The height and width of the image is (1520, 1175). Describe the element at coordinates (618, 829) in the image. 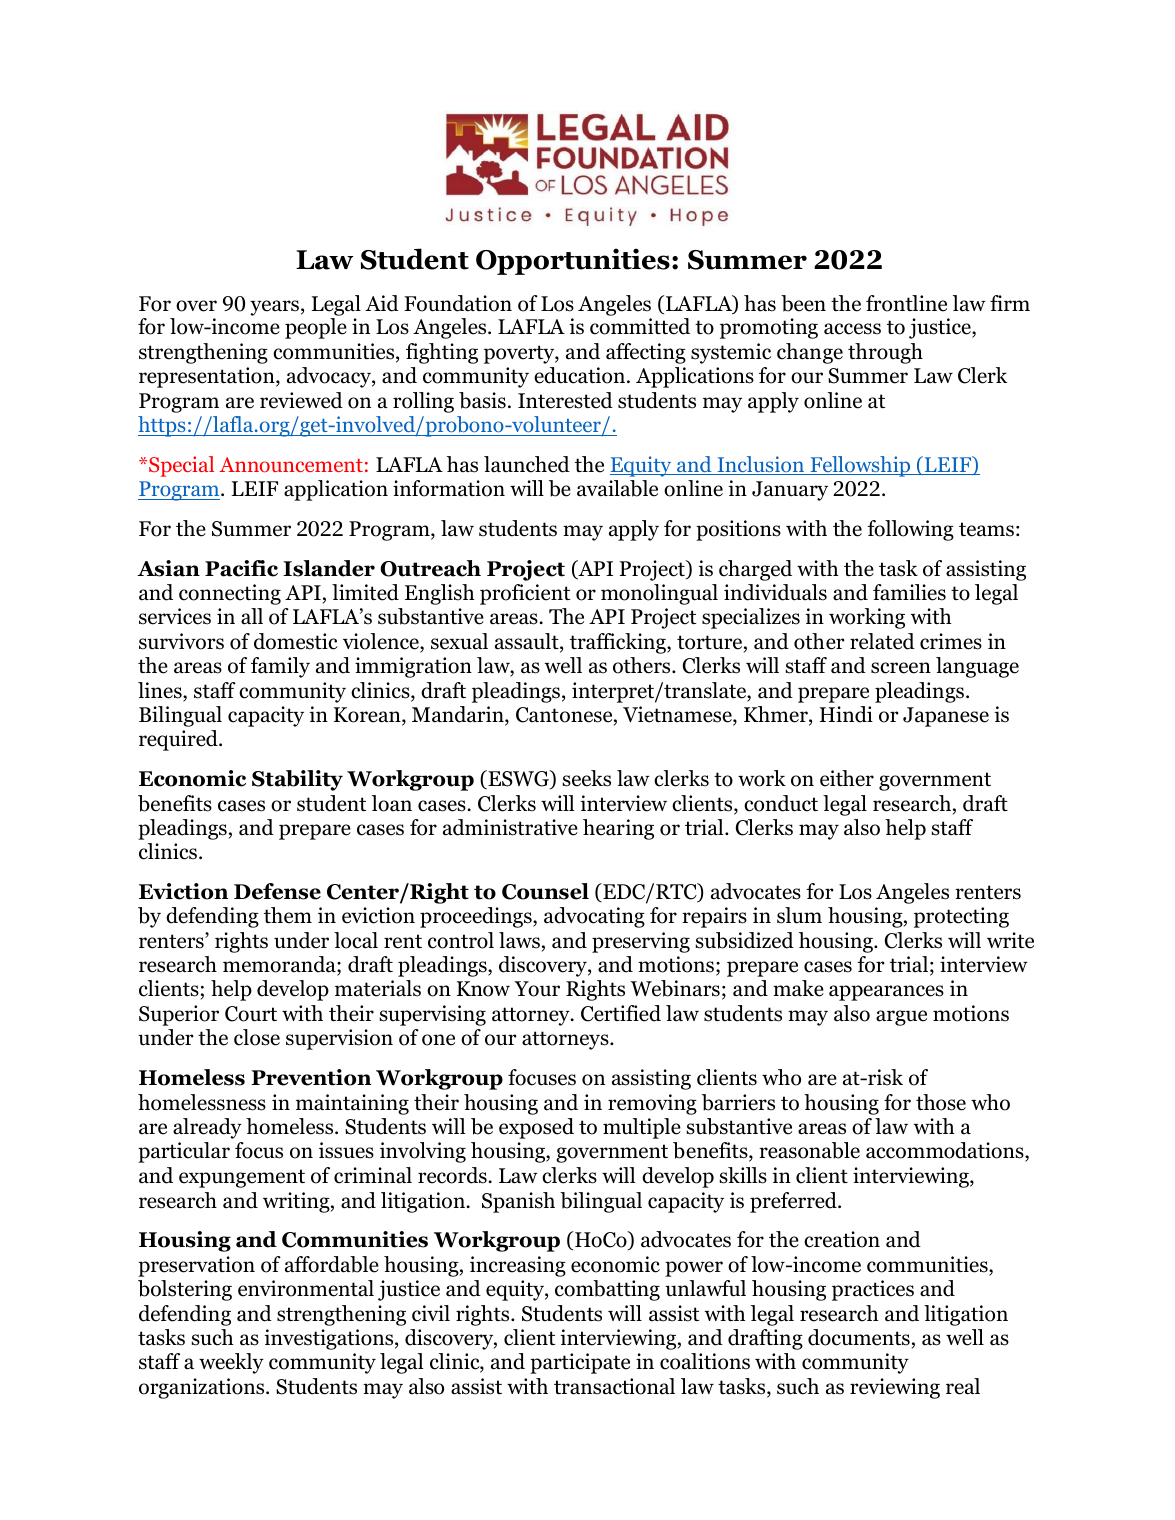

I see `hearing` at that location.
